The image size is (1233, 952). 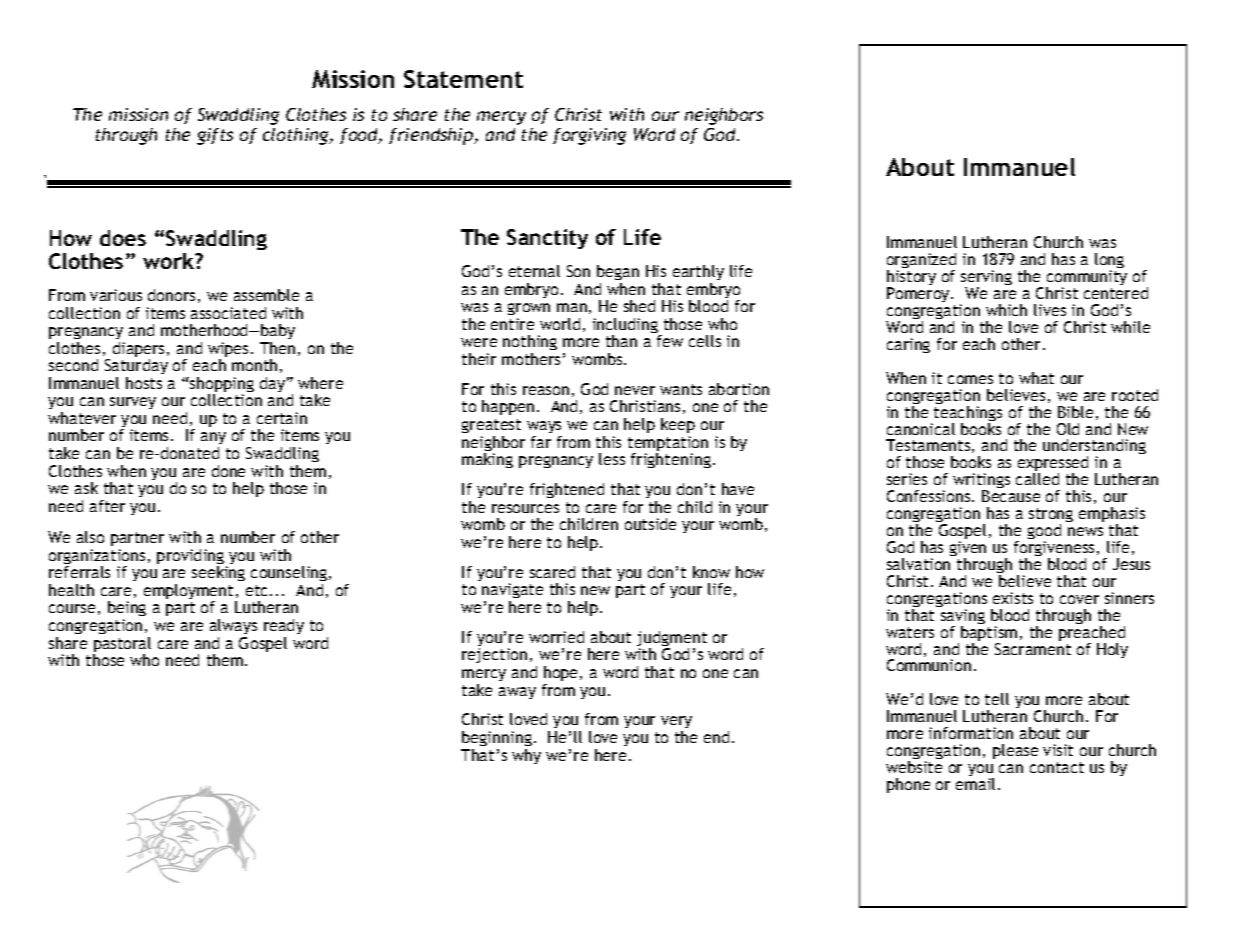 I want to click on providing, so click(x=192, y=558).
